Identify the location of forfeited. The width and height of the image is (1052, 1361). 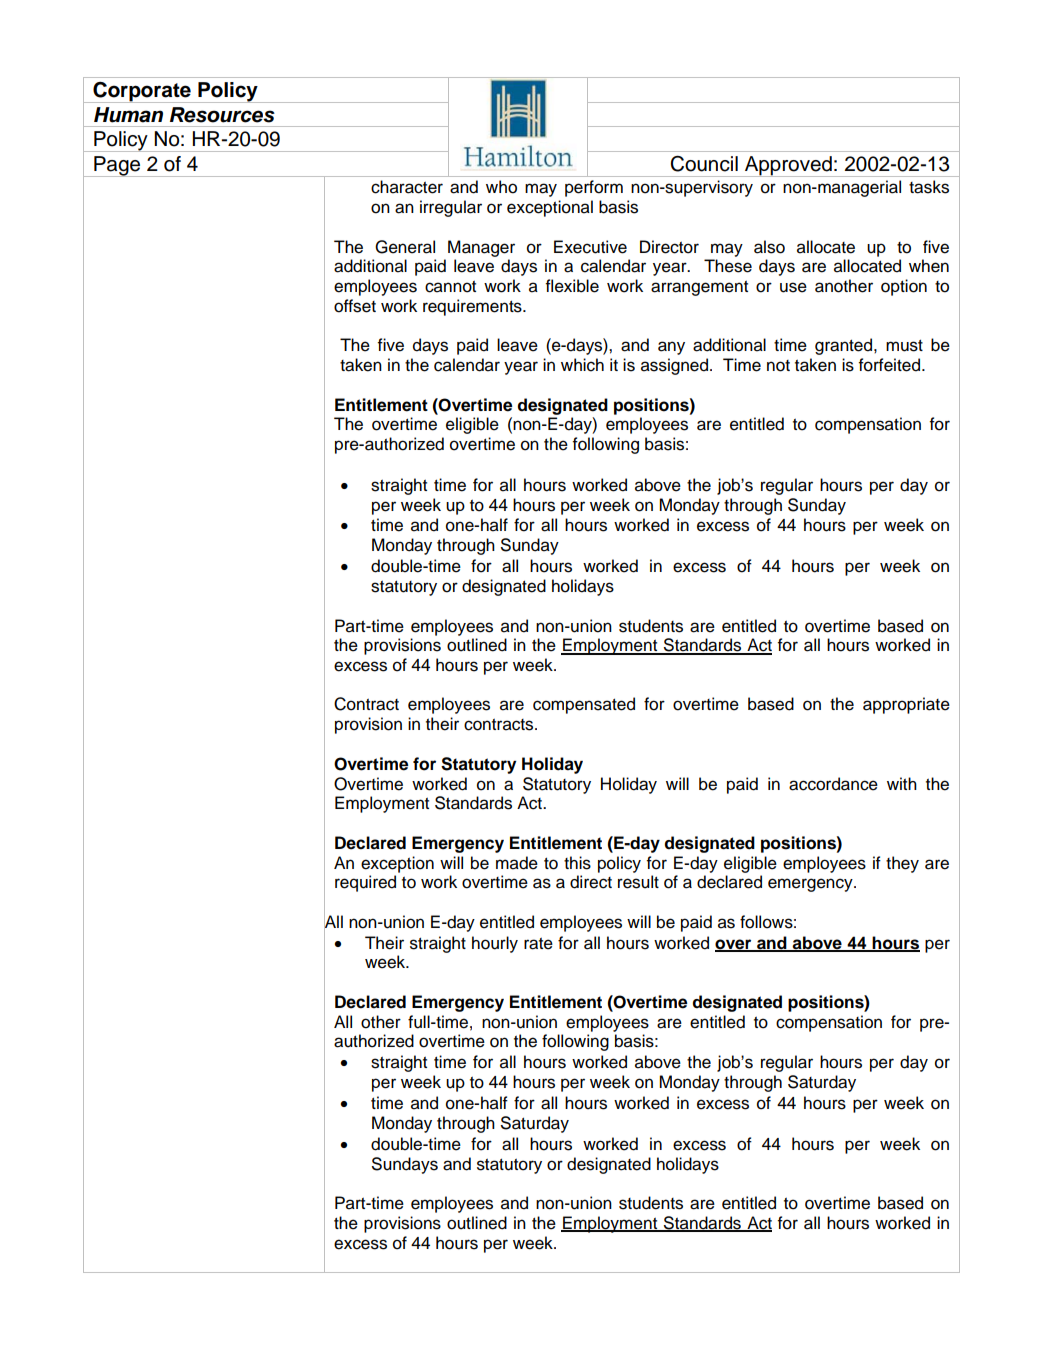
(890, 365).
